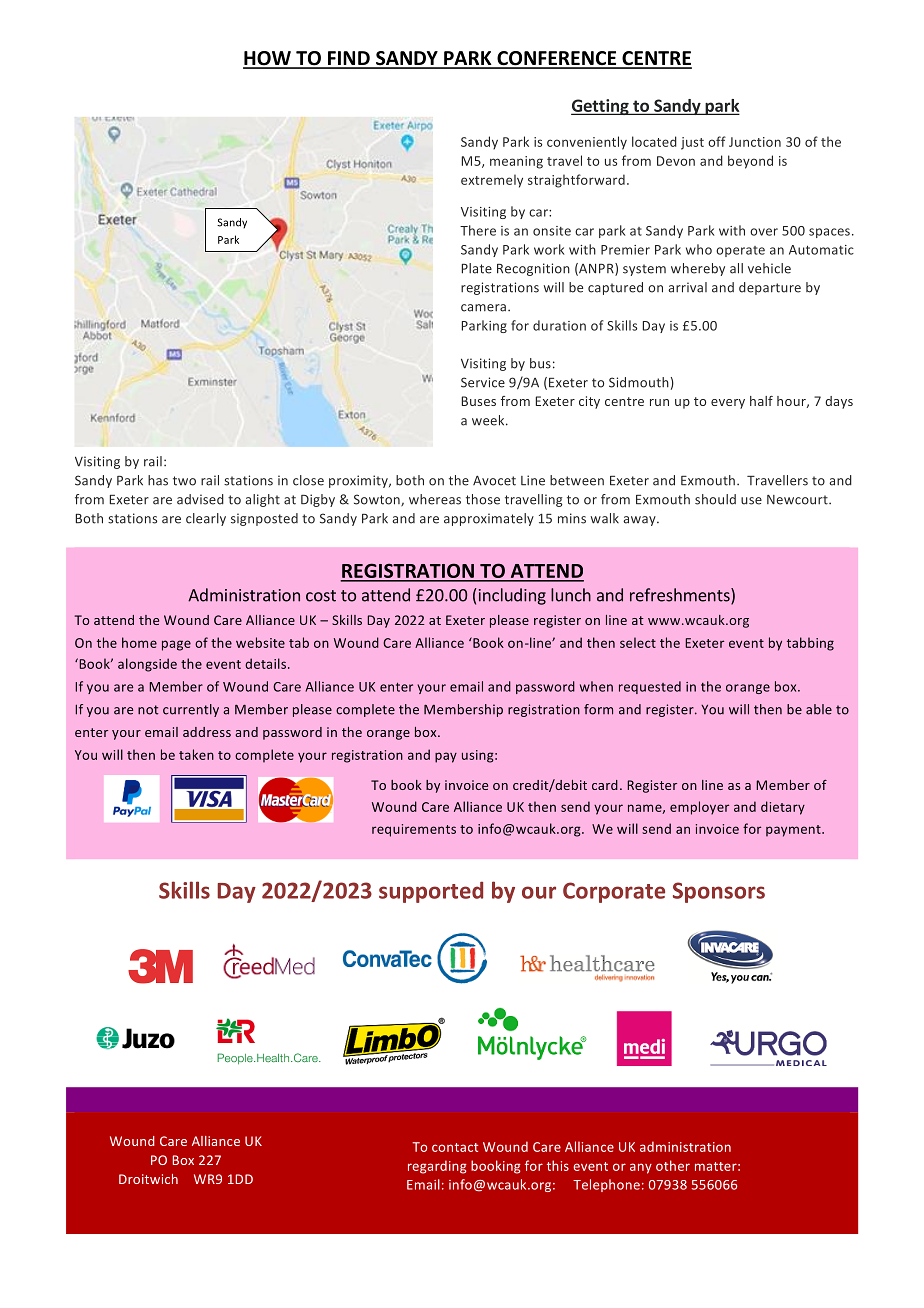 The image size is (924, 1308). What do you see at coordinates (755, 142) in the screenshot?
I see `Junction` at bounding box center [755, 142].
